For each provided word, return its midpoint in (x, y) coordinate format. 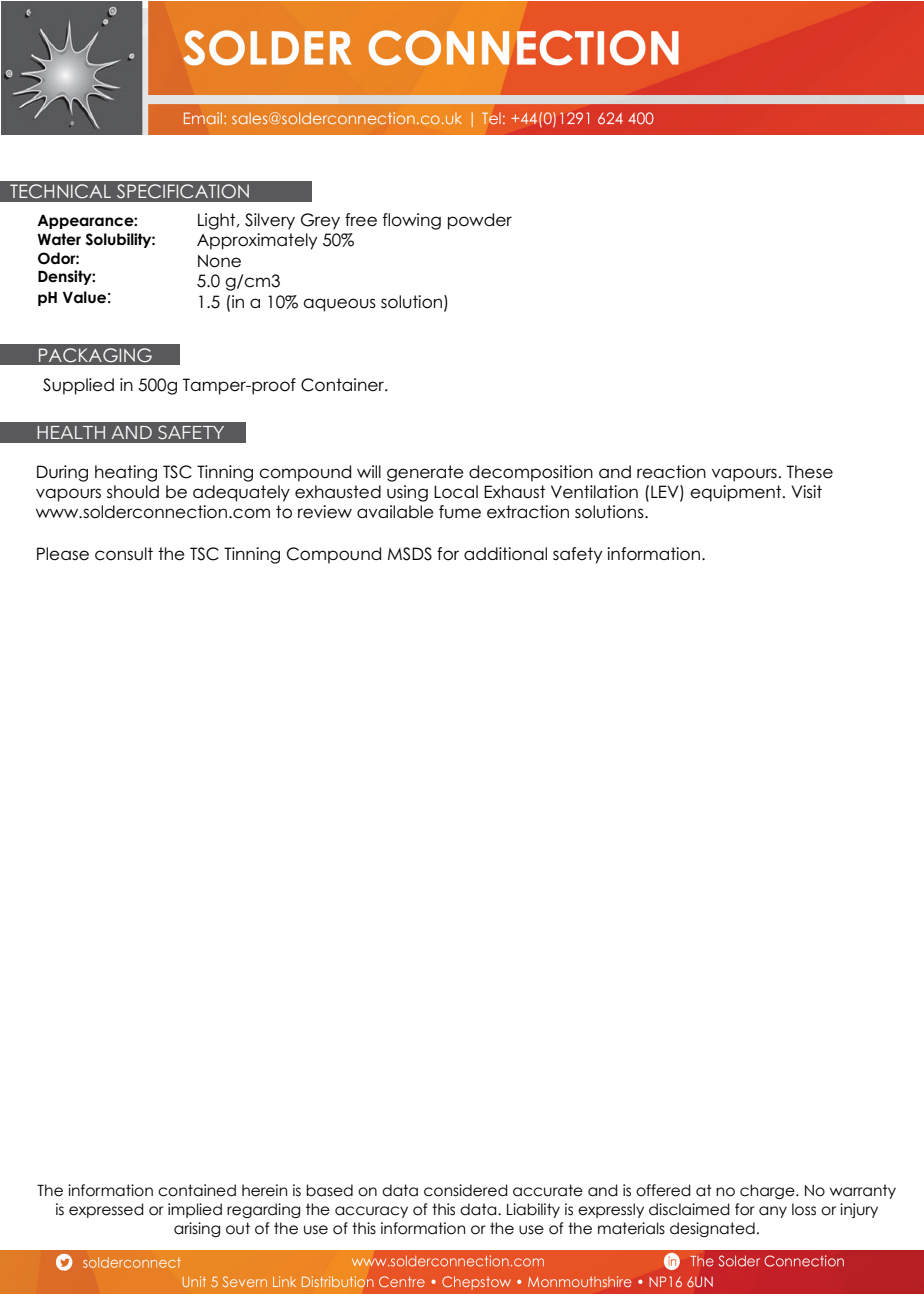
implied (195, 1210)
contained (197, 1190)
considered (466, 1190)
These (810, 472)
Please (63, 554)
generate (425, 473)
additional (505, 554)
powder (480, 221)
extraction (528, 512)
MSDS (410, 554)
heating (126, 473)
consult (124, 554)
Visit (806, 491)
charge (768, 1191)
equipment (737, 493)
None (219, 261)
